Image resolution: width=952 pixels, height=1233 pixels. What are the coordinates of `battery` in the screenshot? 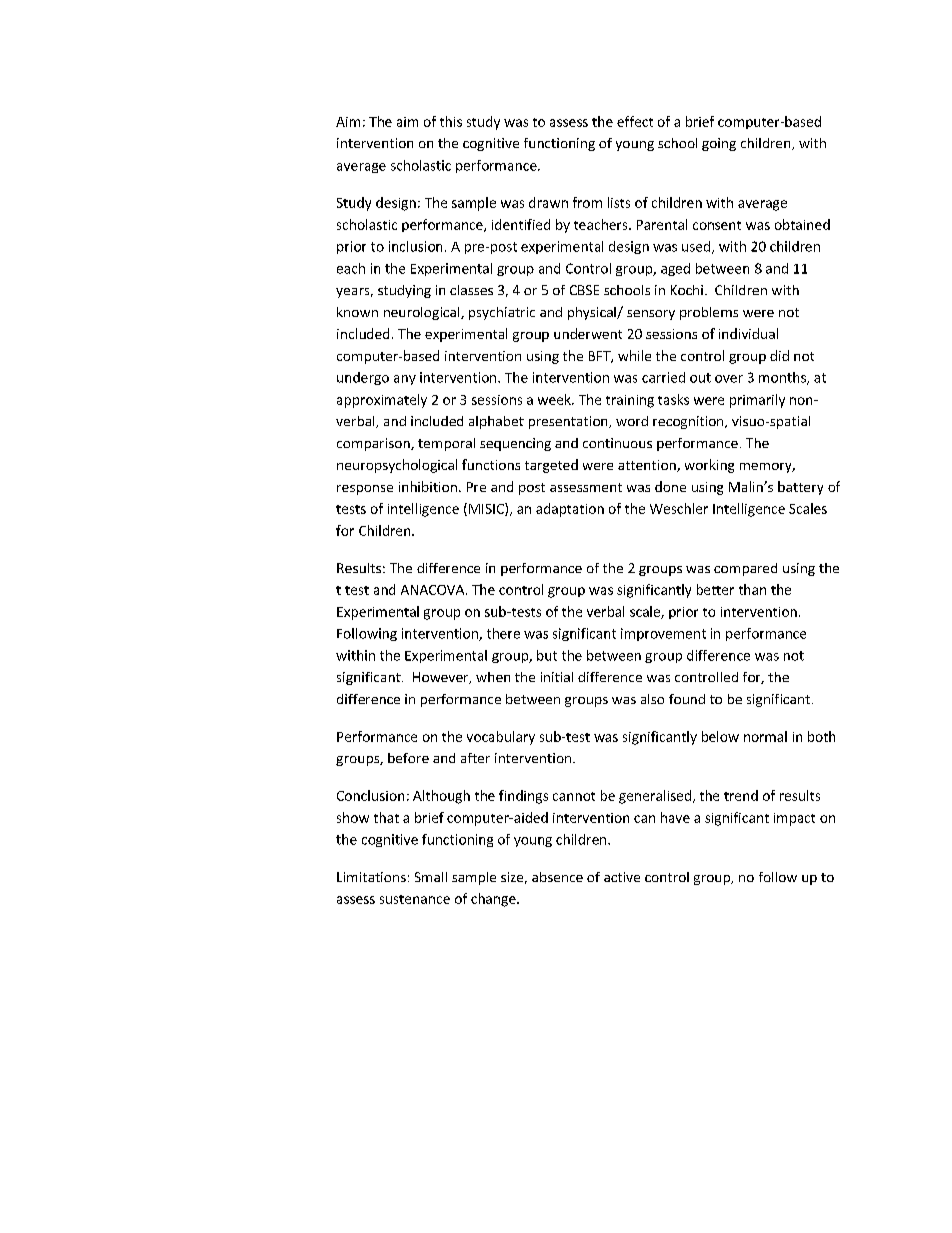 It's located at (800, 488).
